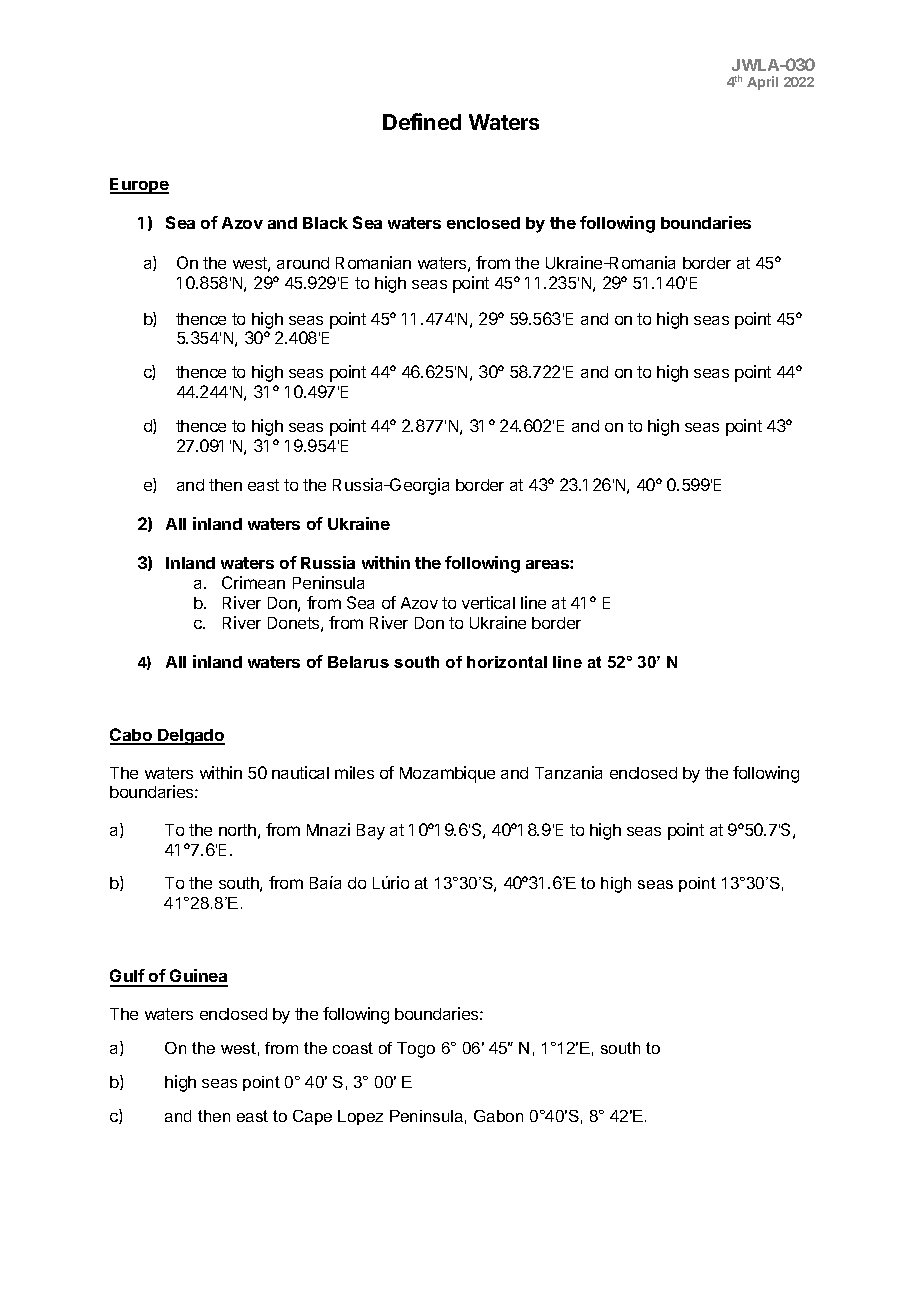 The image size is (924, 1308). I want to click on Mozambique, so click(447, 774).
